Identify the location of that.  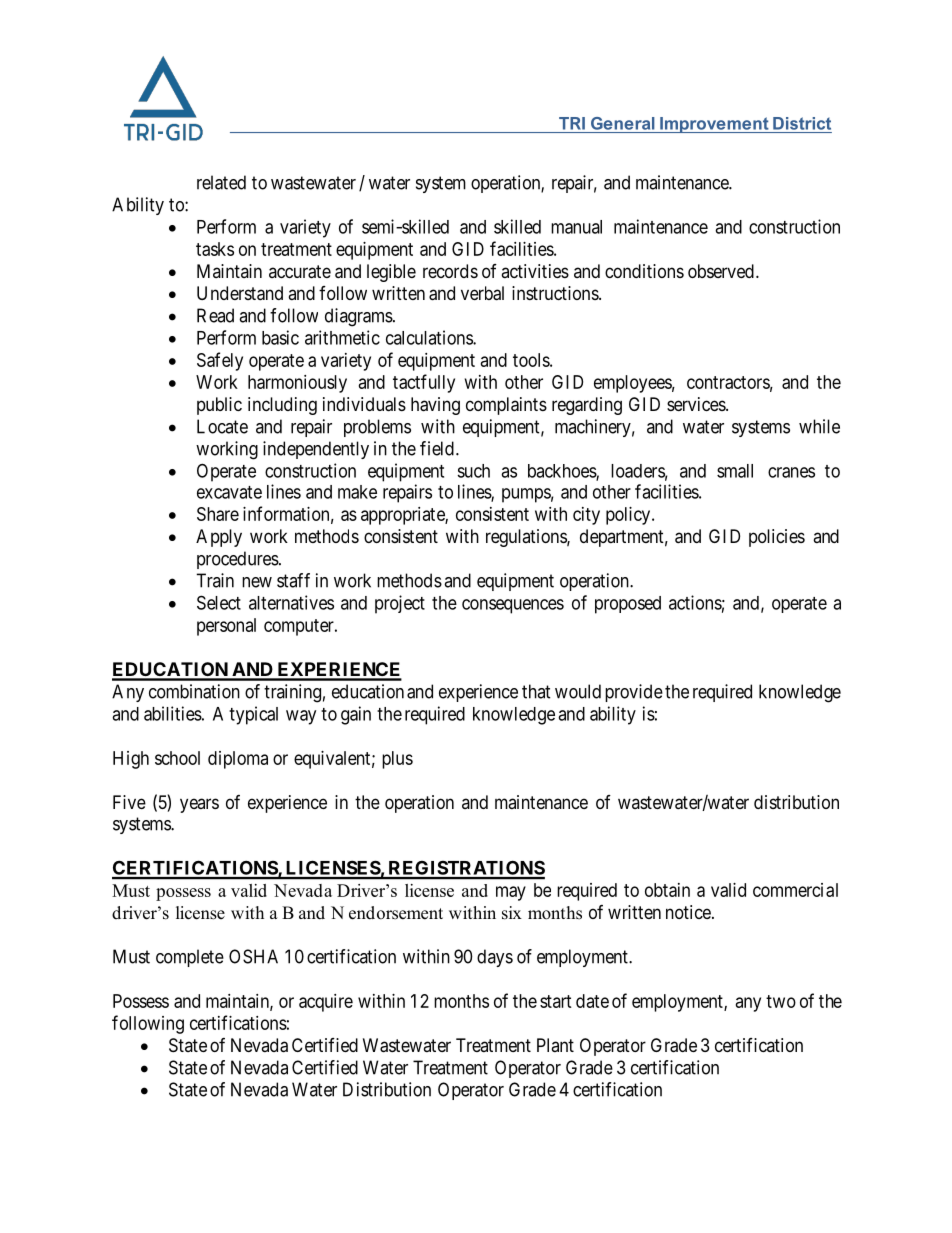
(536, 691).
